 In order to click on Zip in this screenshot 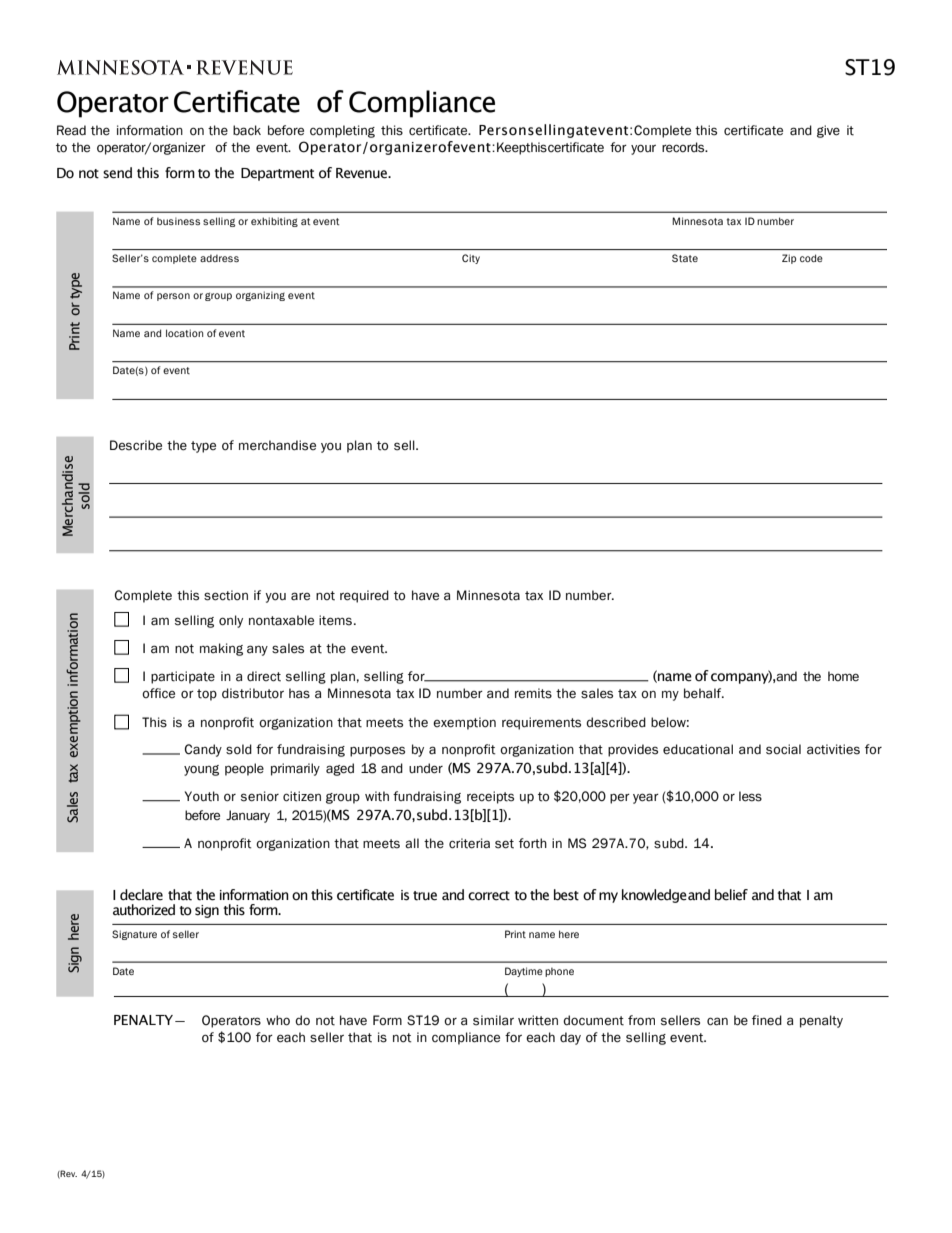, I will do `click(789, 259)`.
